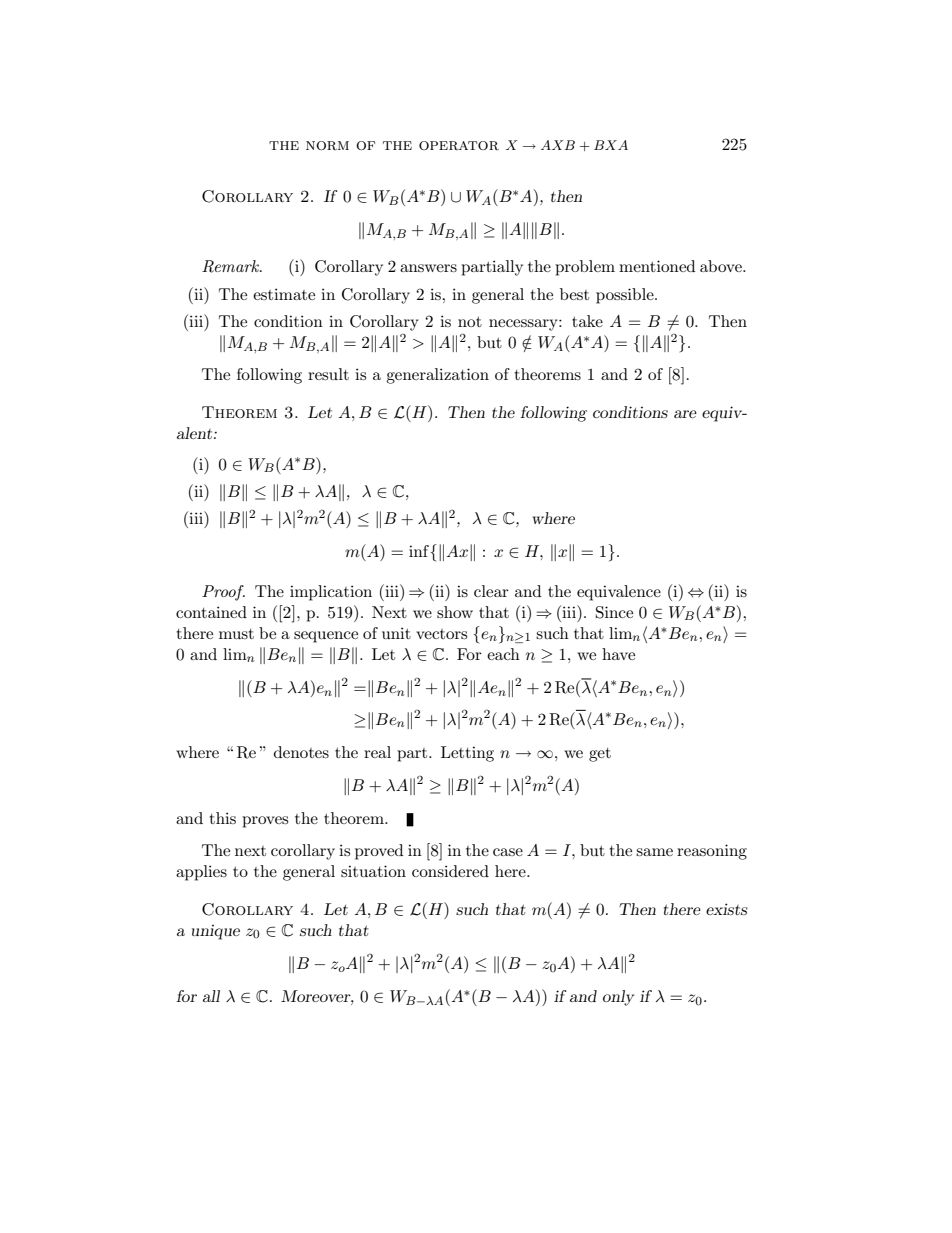  What do you see at coordinates (216, 932) in the screenshot?
I see `unique` at bounding box center [216, 932].
